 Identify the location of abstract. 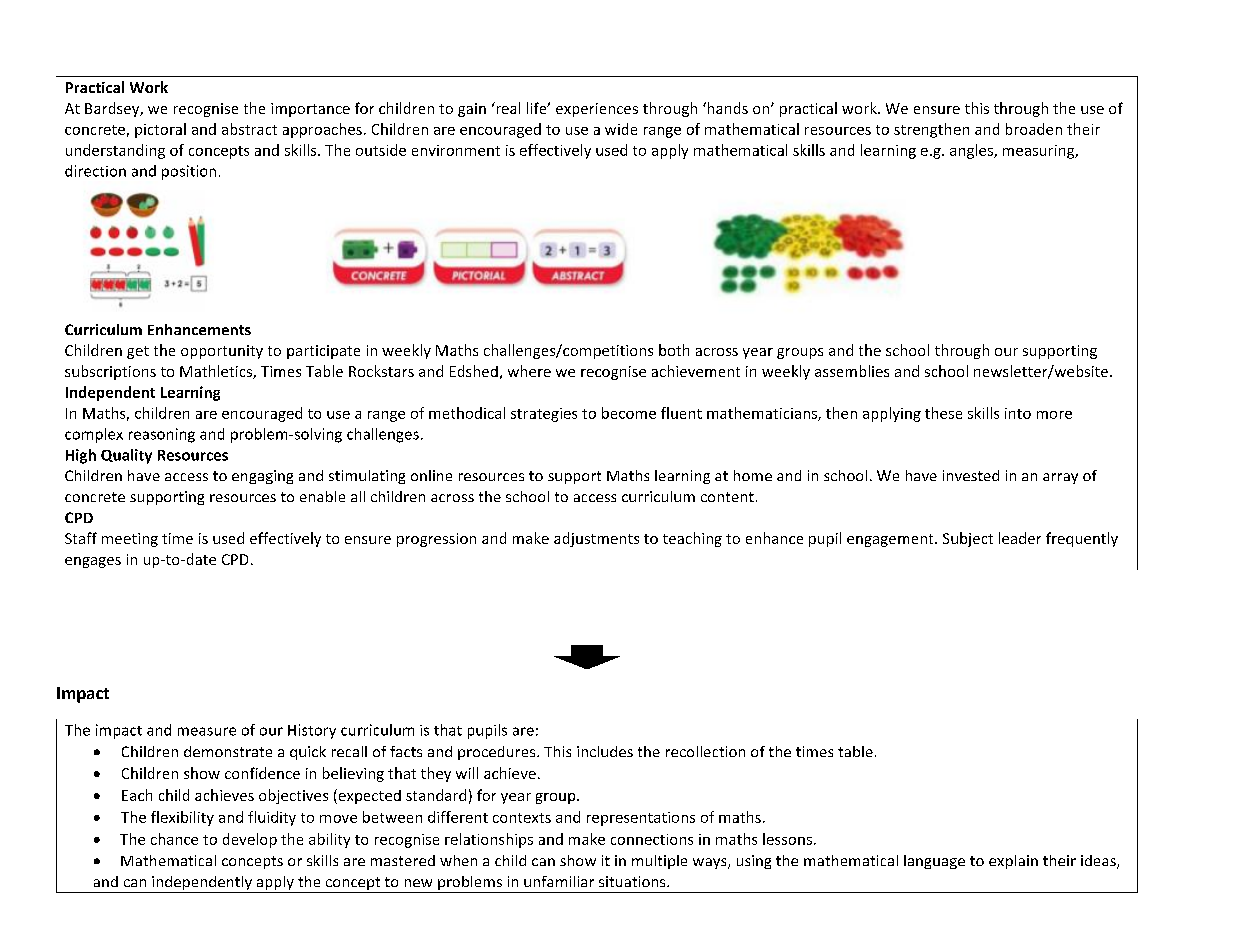
(249, 129).
